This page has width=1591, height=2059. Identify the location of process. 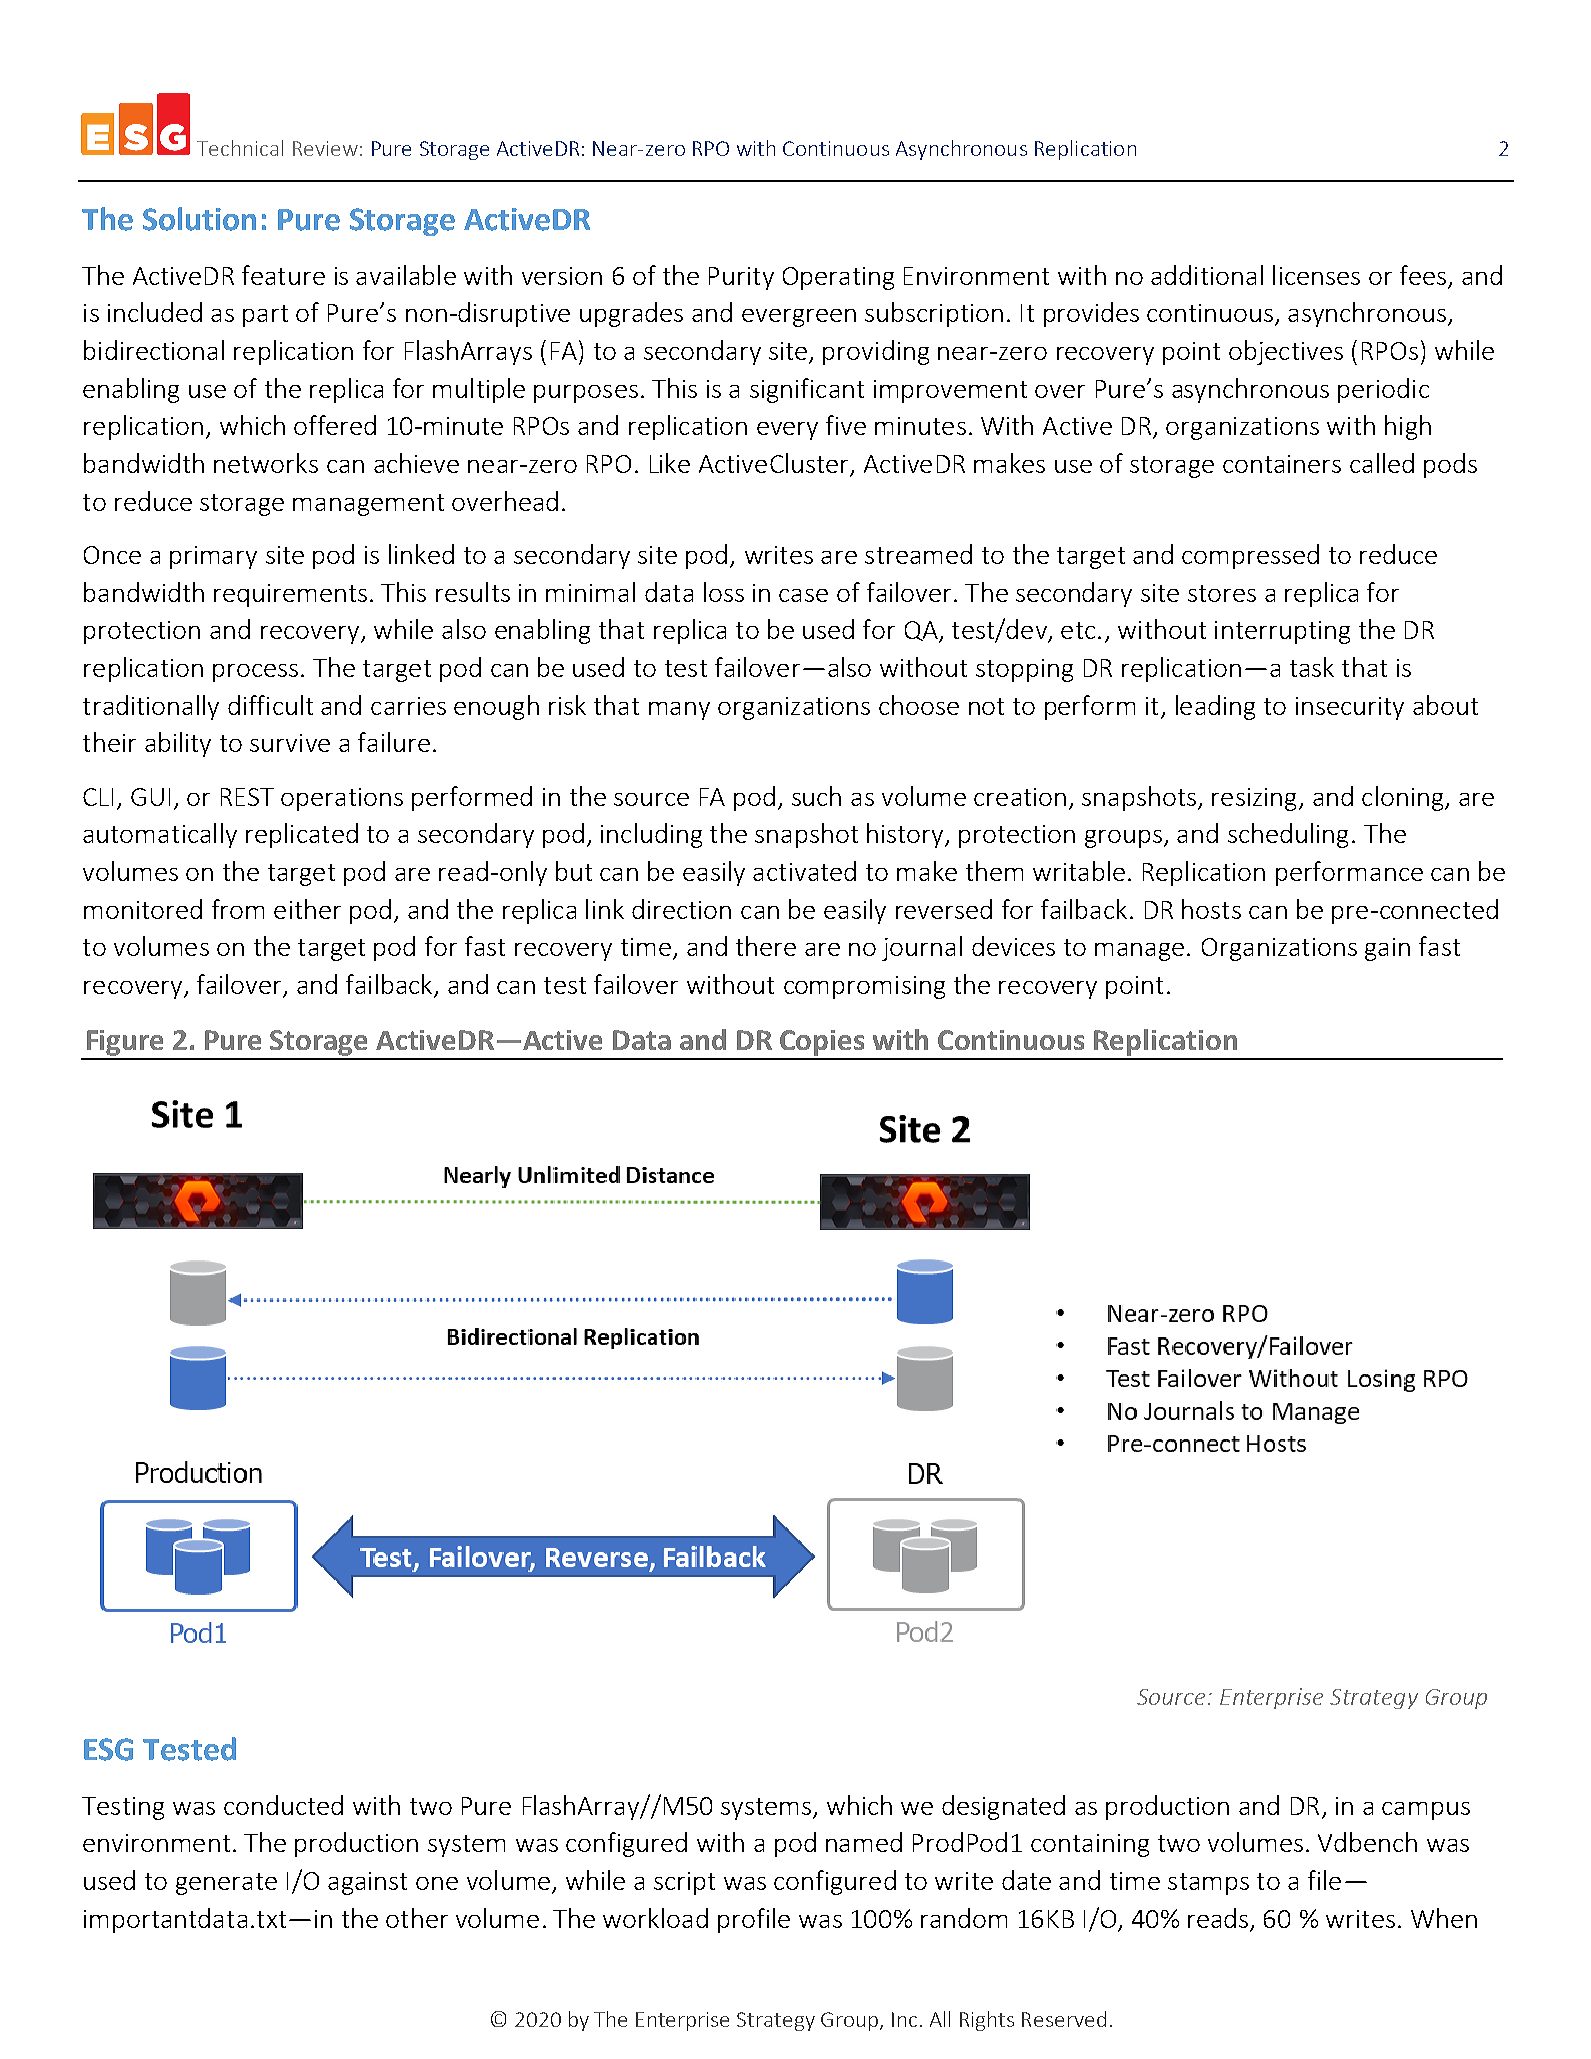
(255, 673).
